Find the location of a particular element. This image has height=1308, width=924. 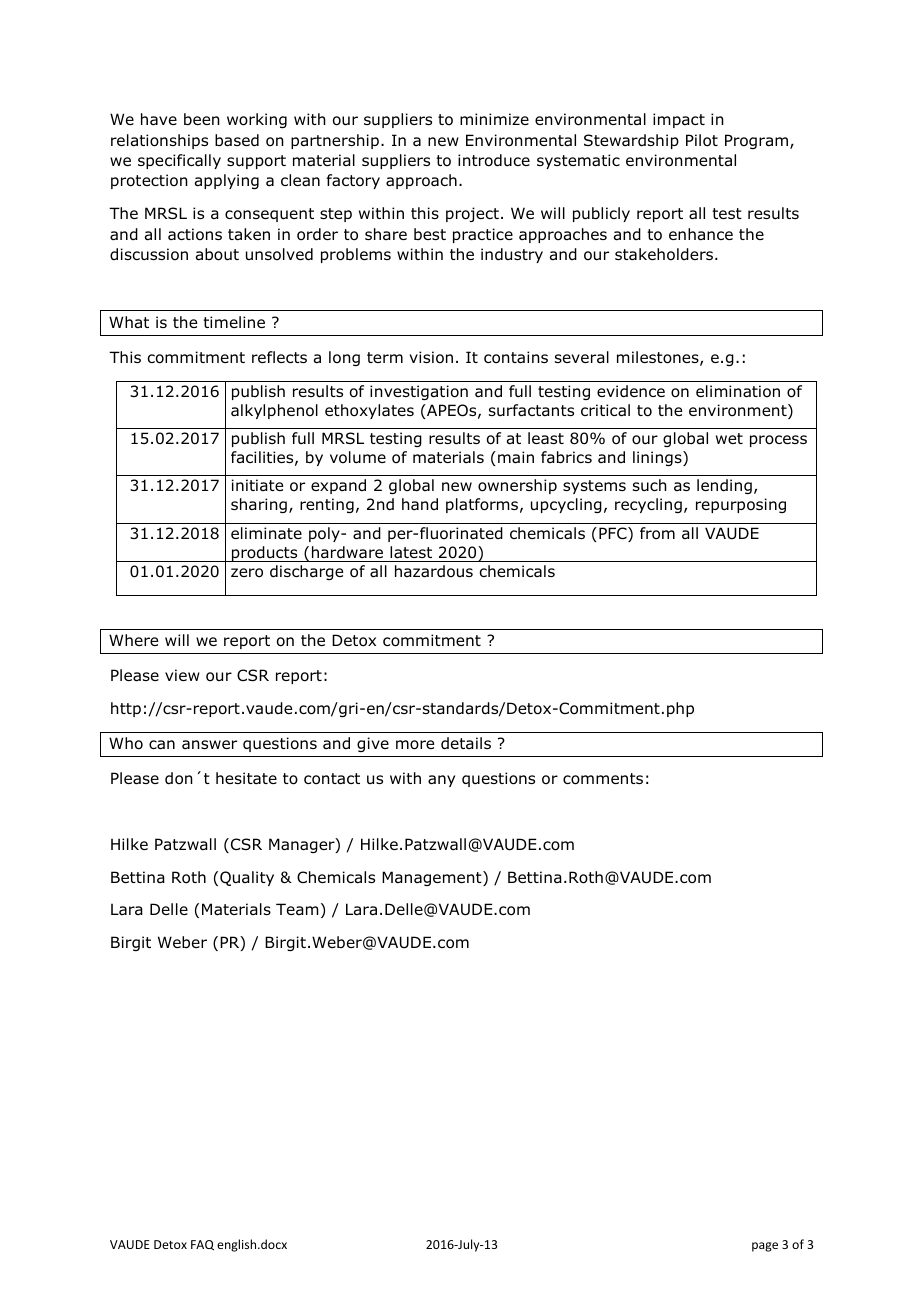

sharing is located at coordinates (259, 505).
